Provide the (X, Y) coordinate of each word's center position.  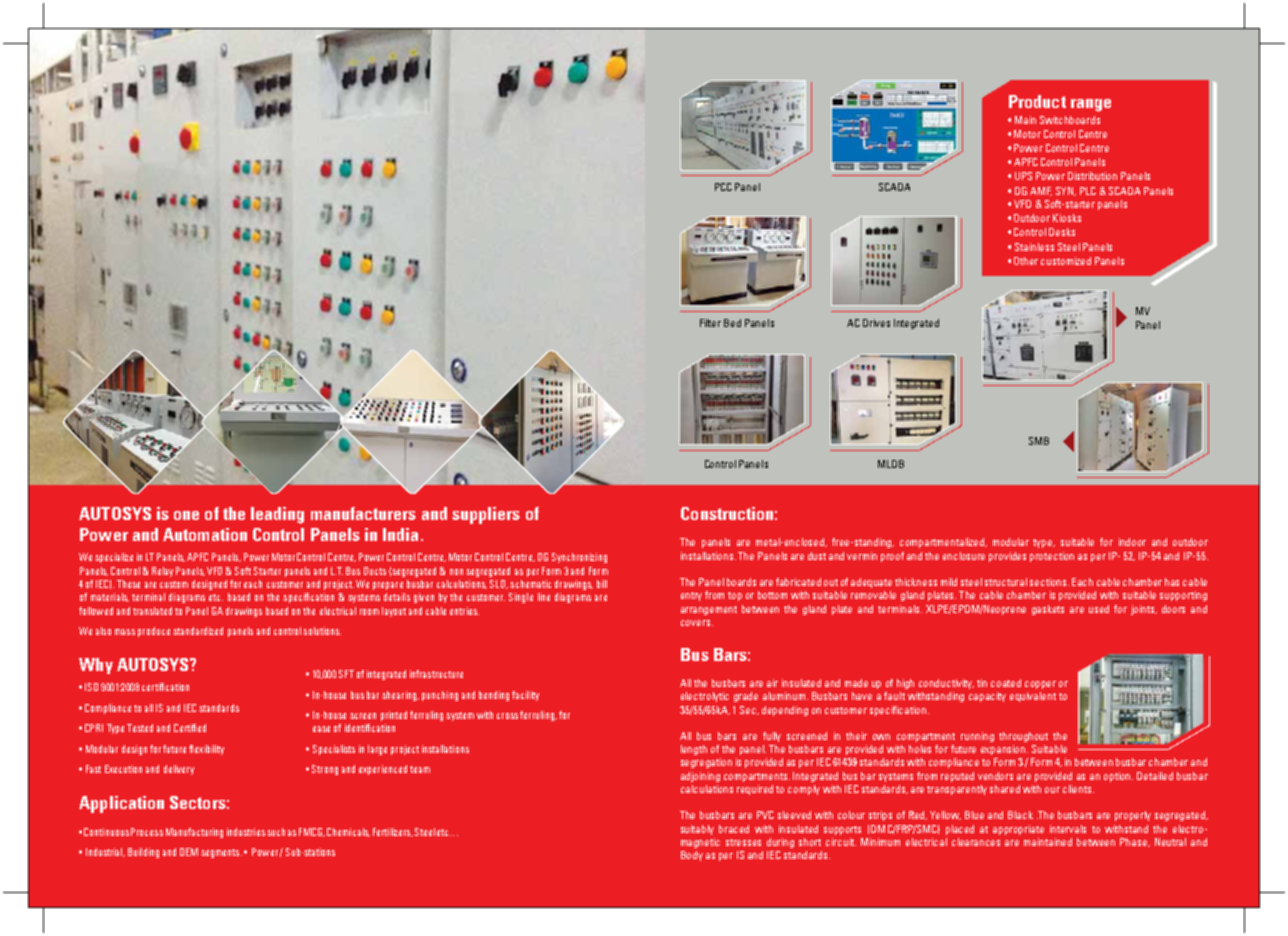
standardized (198, 631)
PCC (723, 187)
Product (1037, 101)
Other (1026, 261)
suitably (697, 830)
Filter (710, 323)
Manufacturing (194, 833)
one (186, 515)
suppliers (486, 515)
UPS (1023, 176)
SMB (1039, 441)
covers (697, 623)
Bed (732, 323)
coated (1006, 683)
